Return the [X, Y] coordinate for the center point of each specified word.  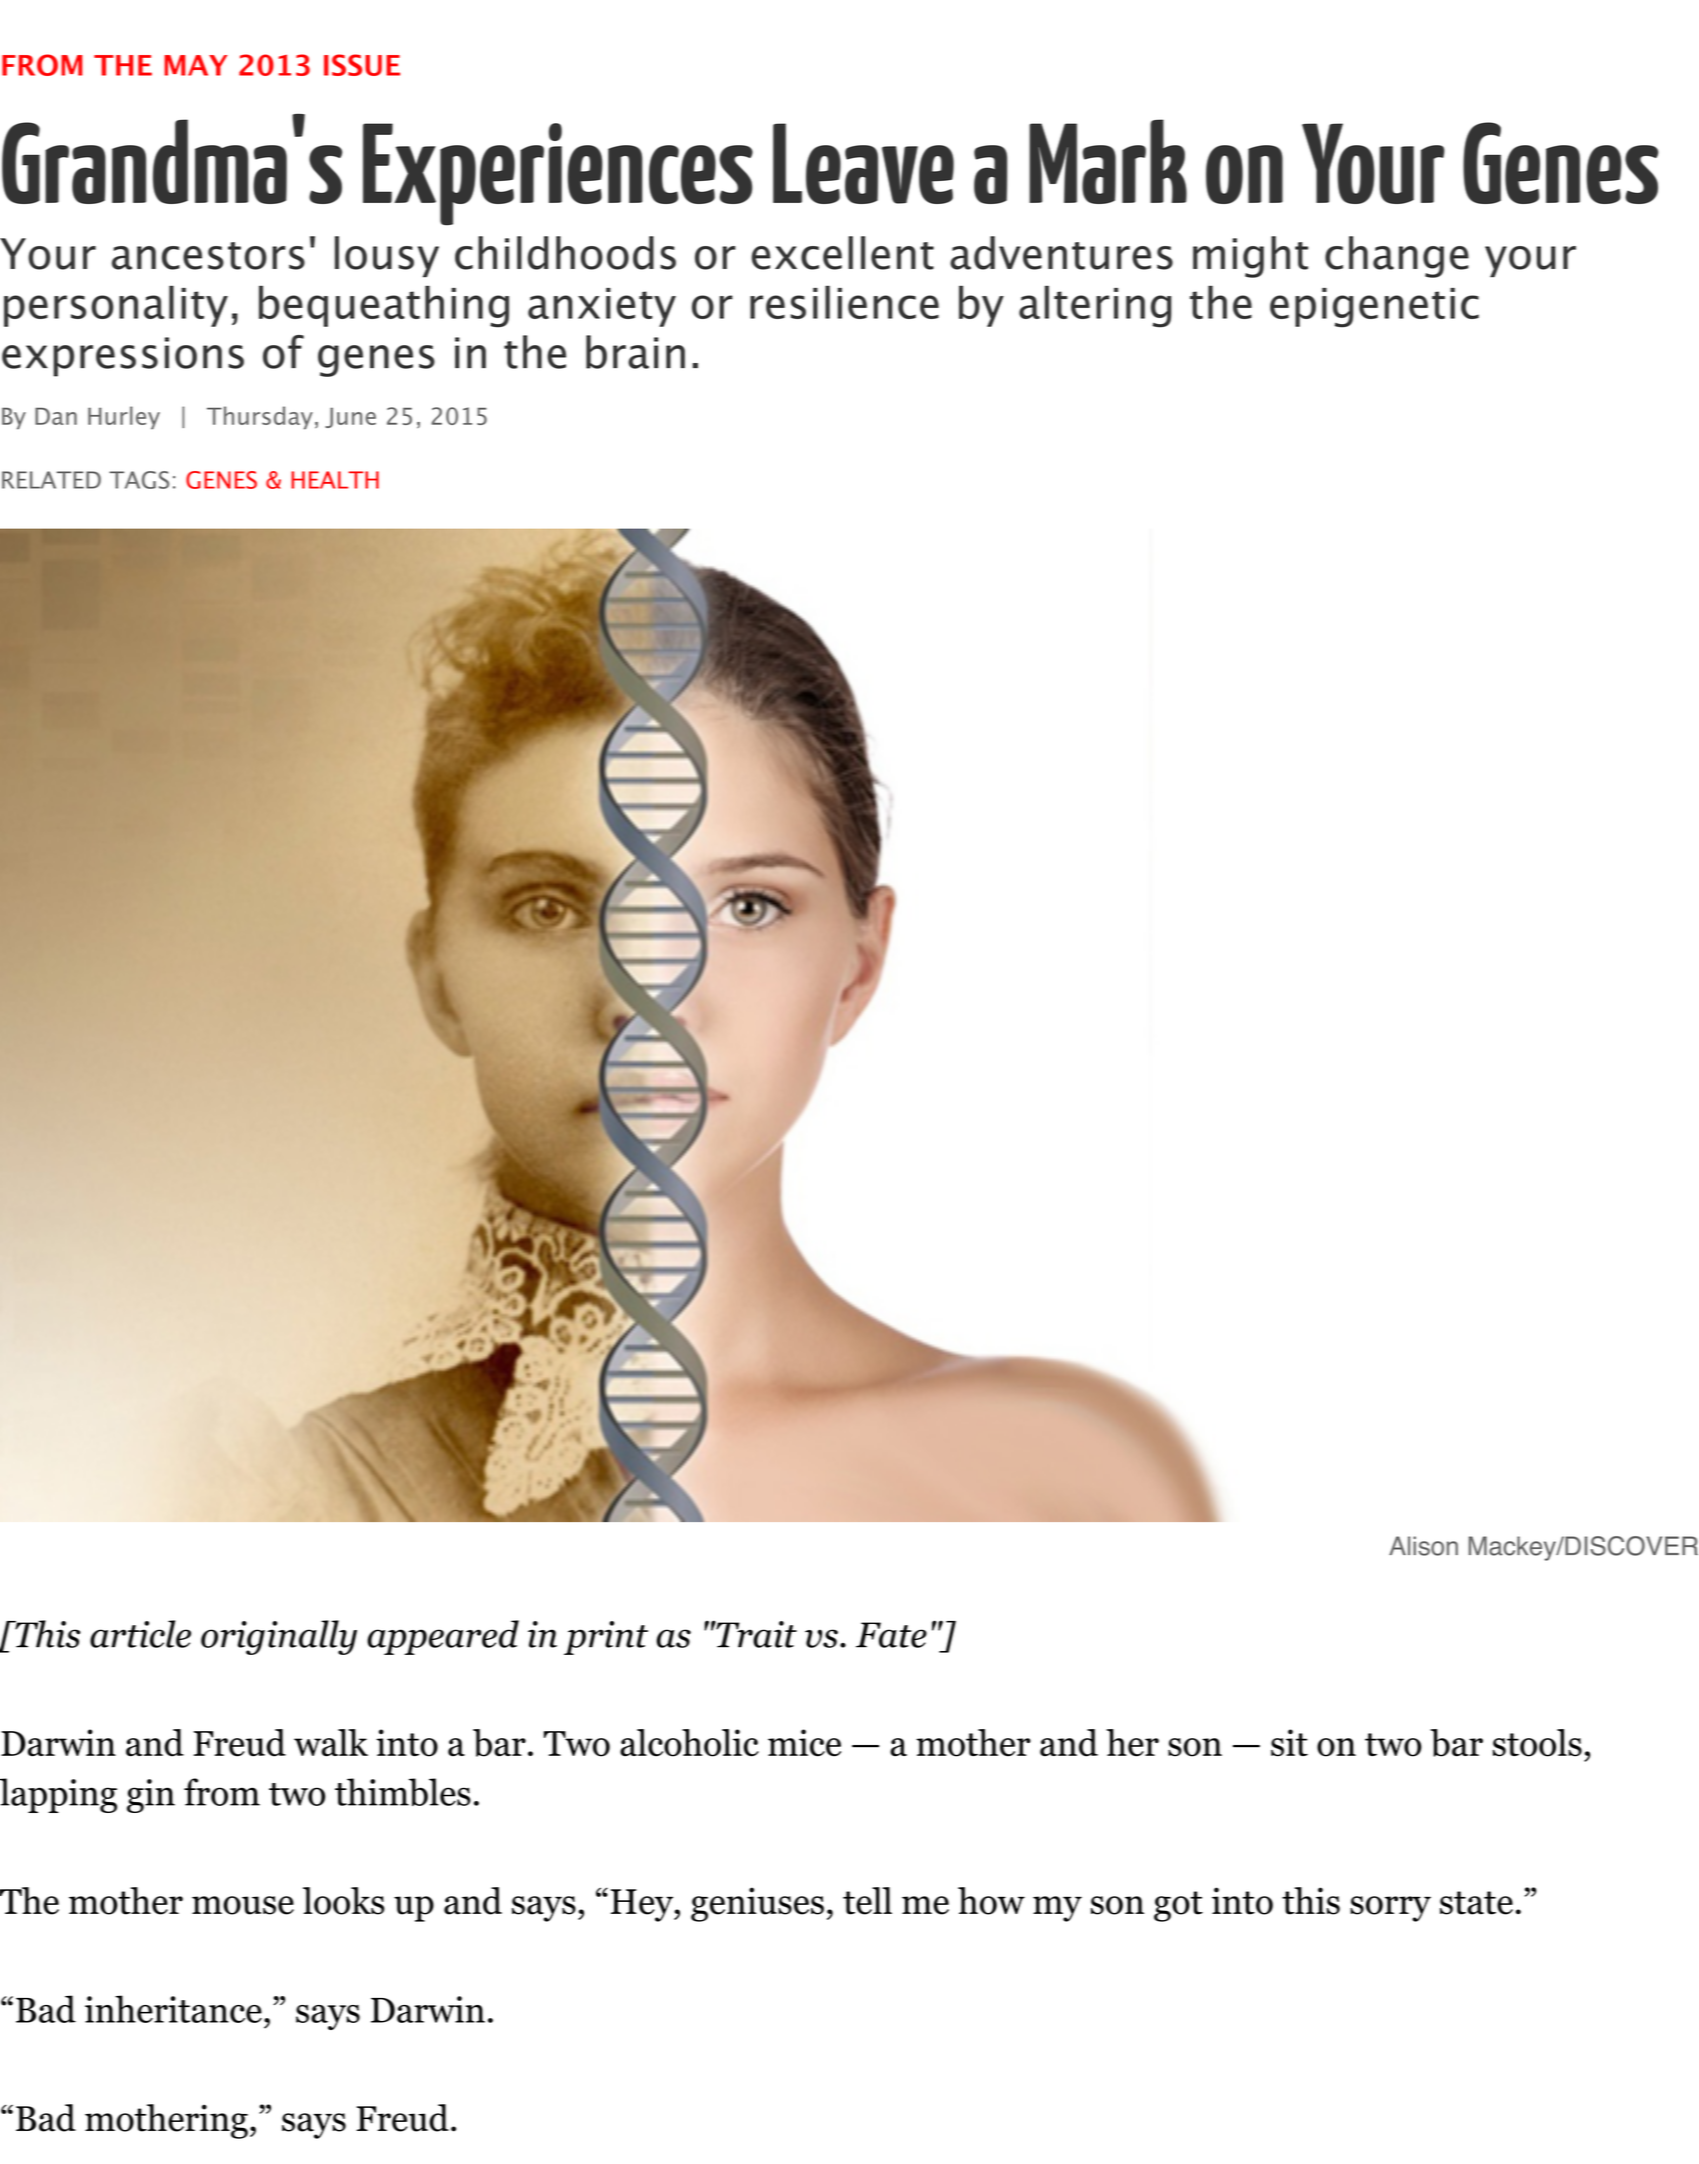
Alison [1423, 1546]
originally [279, 1637]
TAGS [139, 480]
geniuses [757, 1904]
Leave [863, 163]
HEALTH [335, 480]
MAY [195, 65]
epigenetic [1374, 308]
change [1397, 257]
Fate [891, 1635]
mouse [243, 1905]
